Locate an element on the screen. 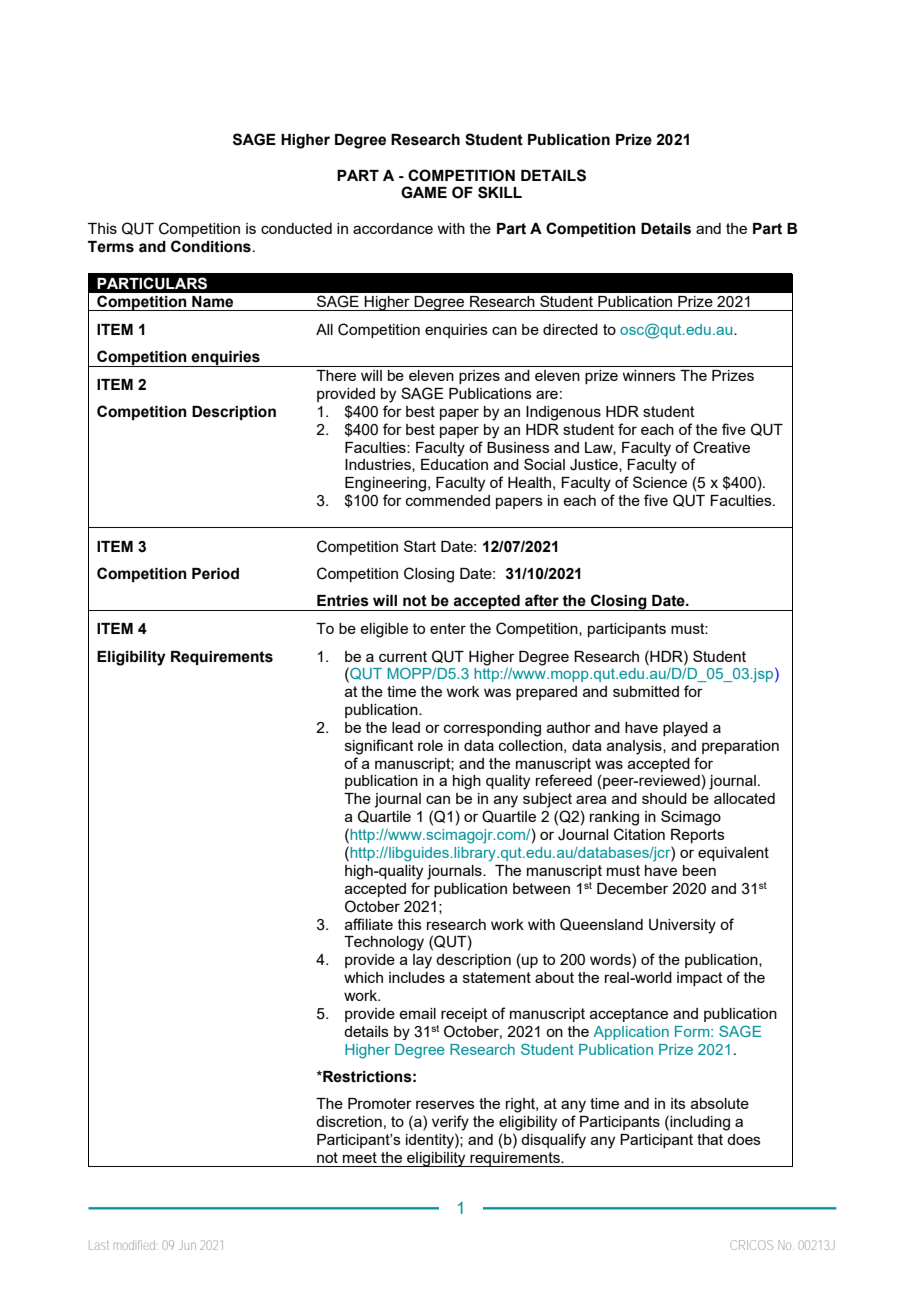  Conditions is located at coordinates (211, 246).
